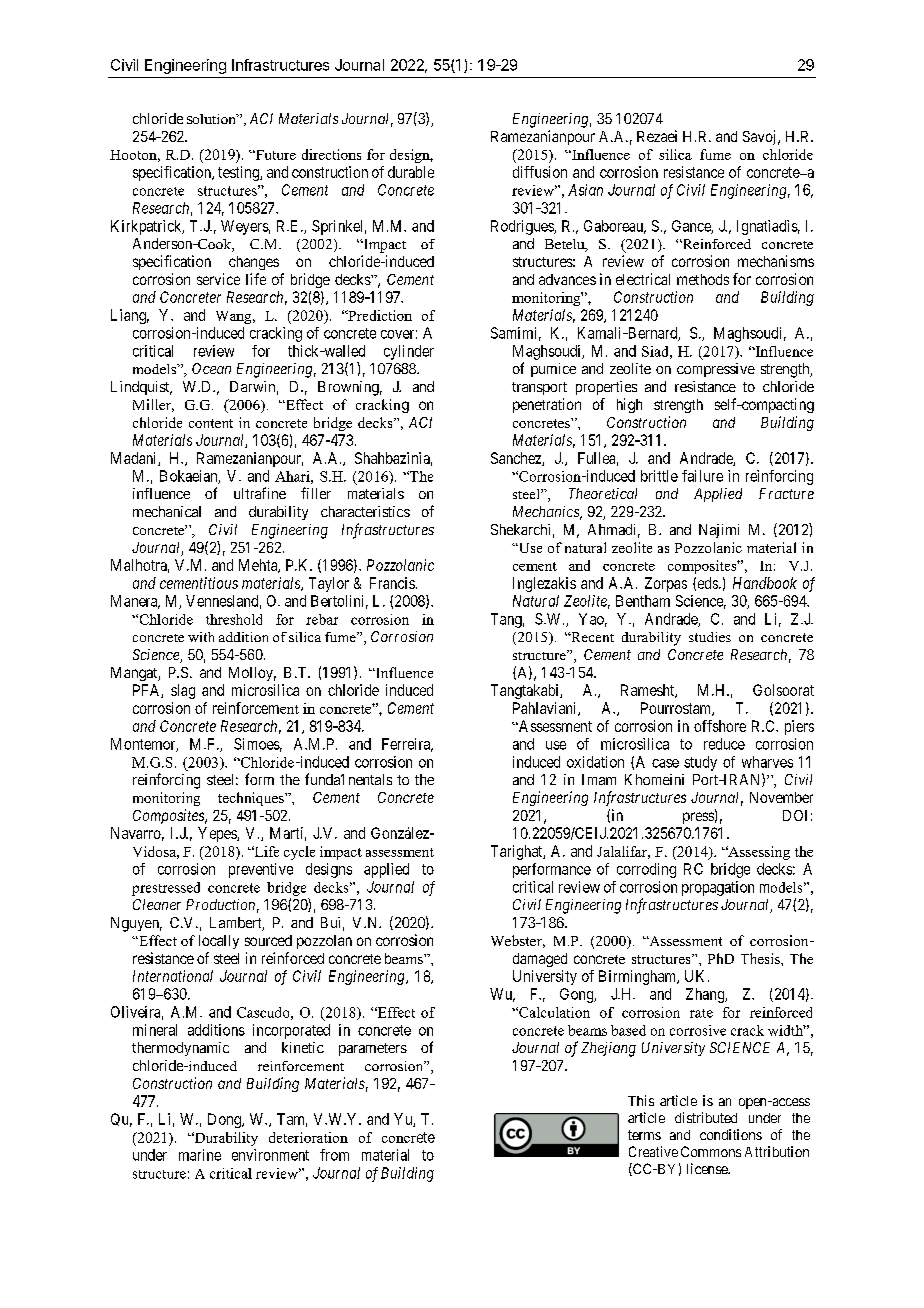 This document has height=1308, width=924. Describe the element at coordinates (392, 583) in the document. I see `Francis` at that location.
